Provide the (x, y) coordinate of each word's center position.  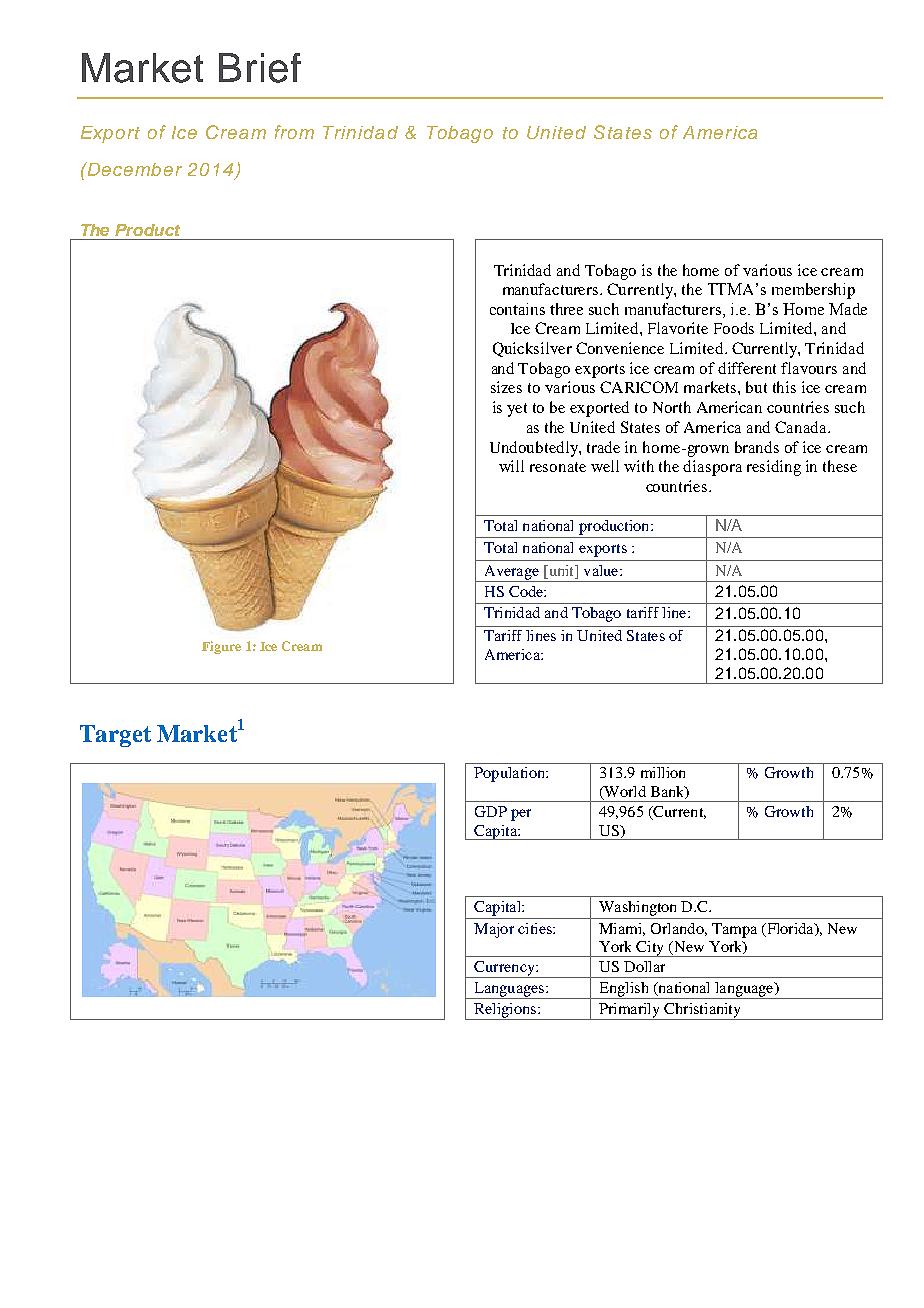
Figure (221, 647)
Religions (505, 1011)
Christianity (702, 1011)
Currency (504, 969)
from (294, 132)
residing (774, 468)
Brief (260, 68)
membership (813, 291)
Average (511, 573)
